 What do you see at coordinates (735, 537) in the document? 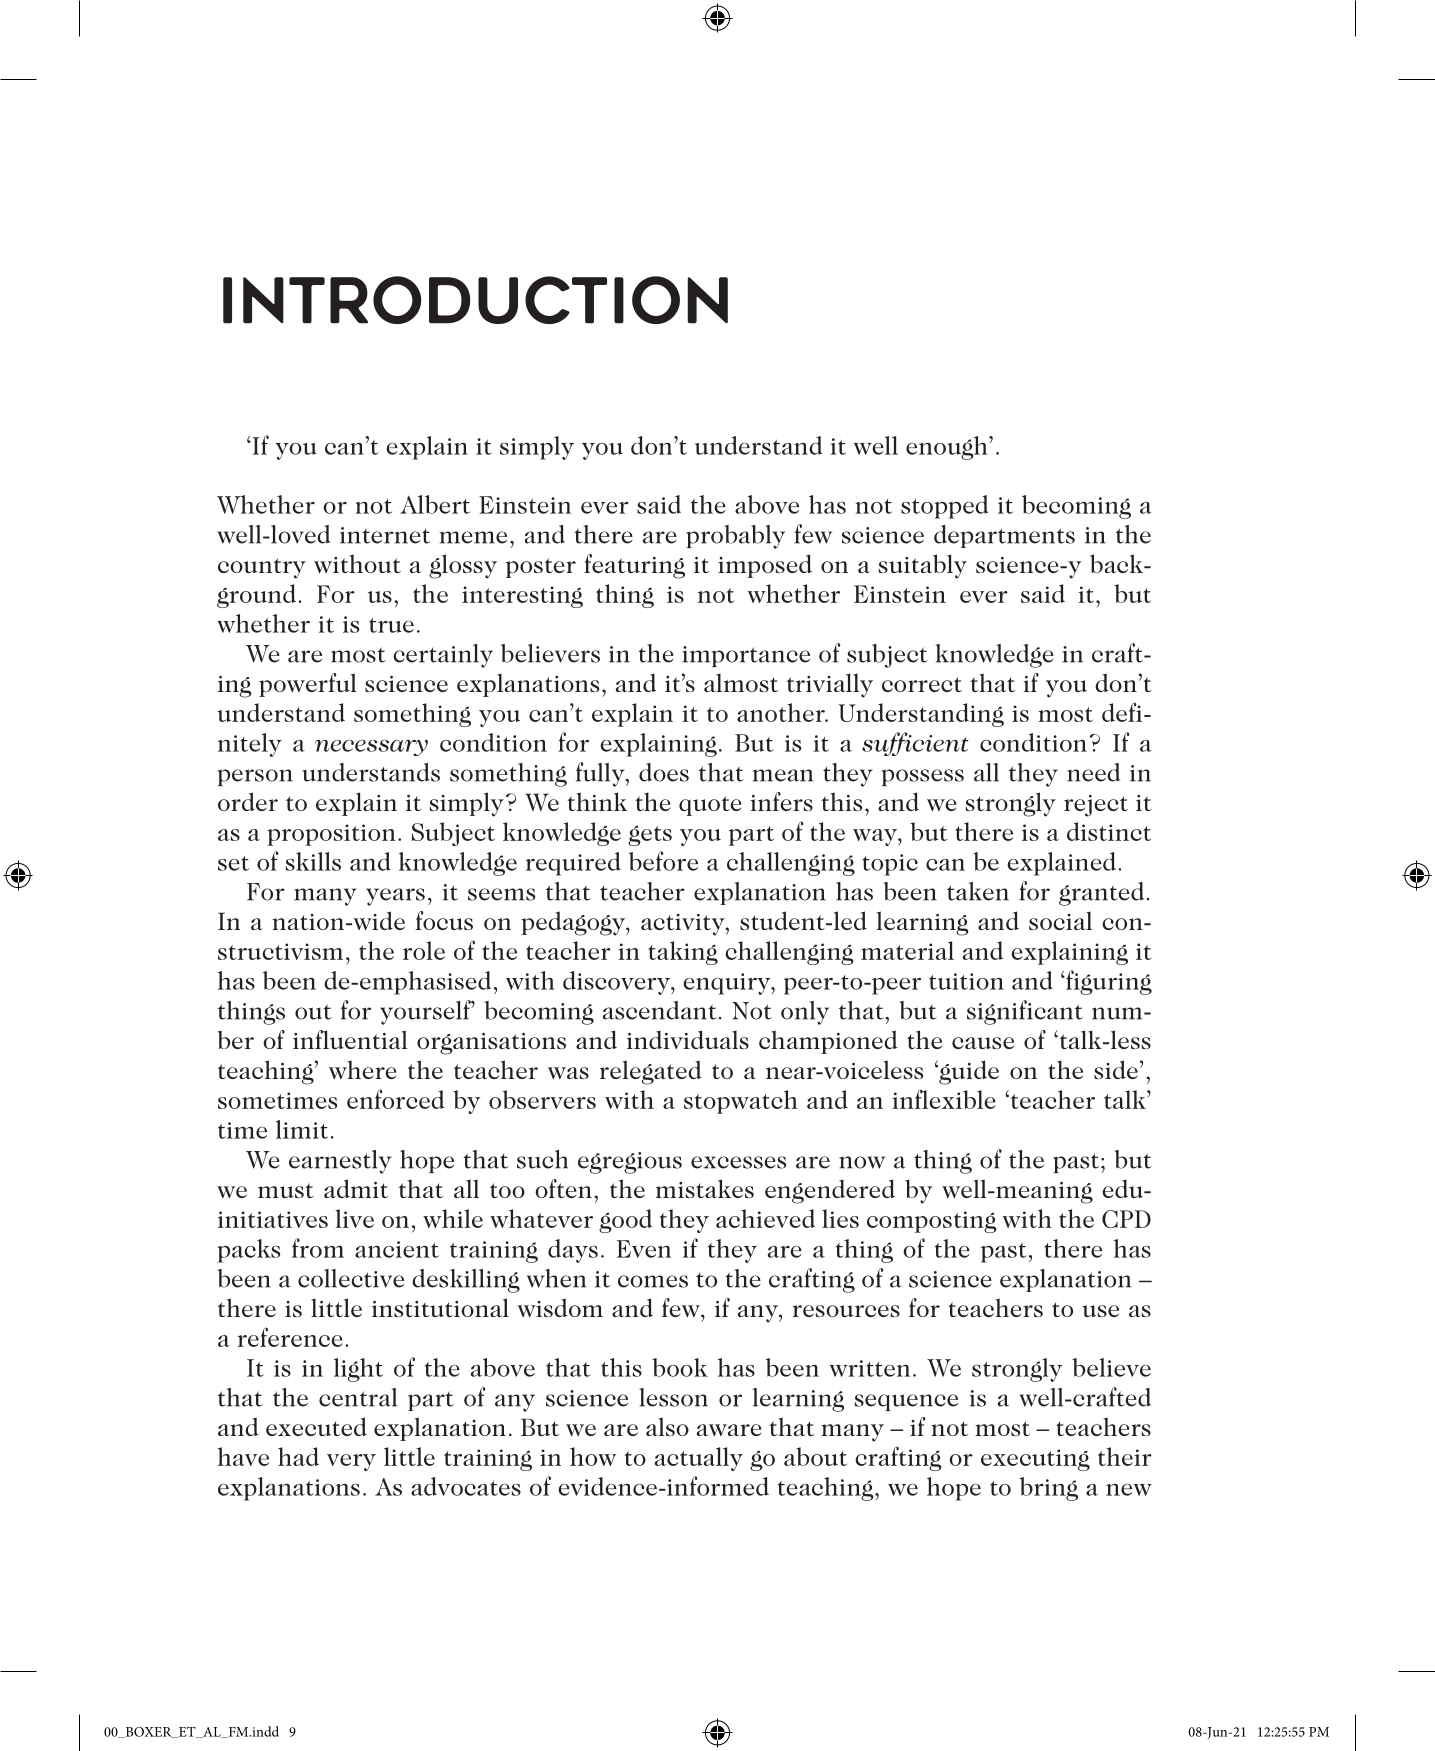
I see `probably` at bounding box center [735, 537].
